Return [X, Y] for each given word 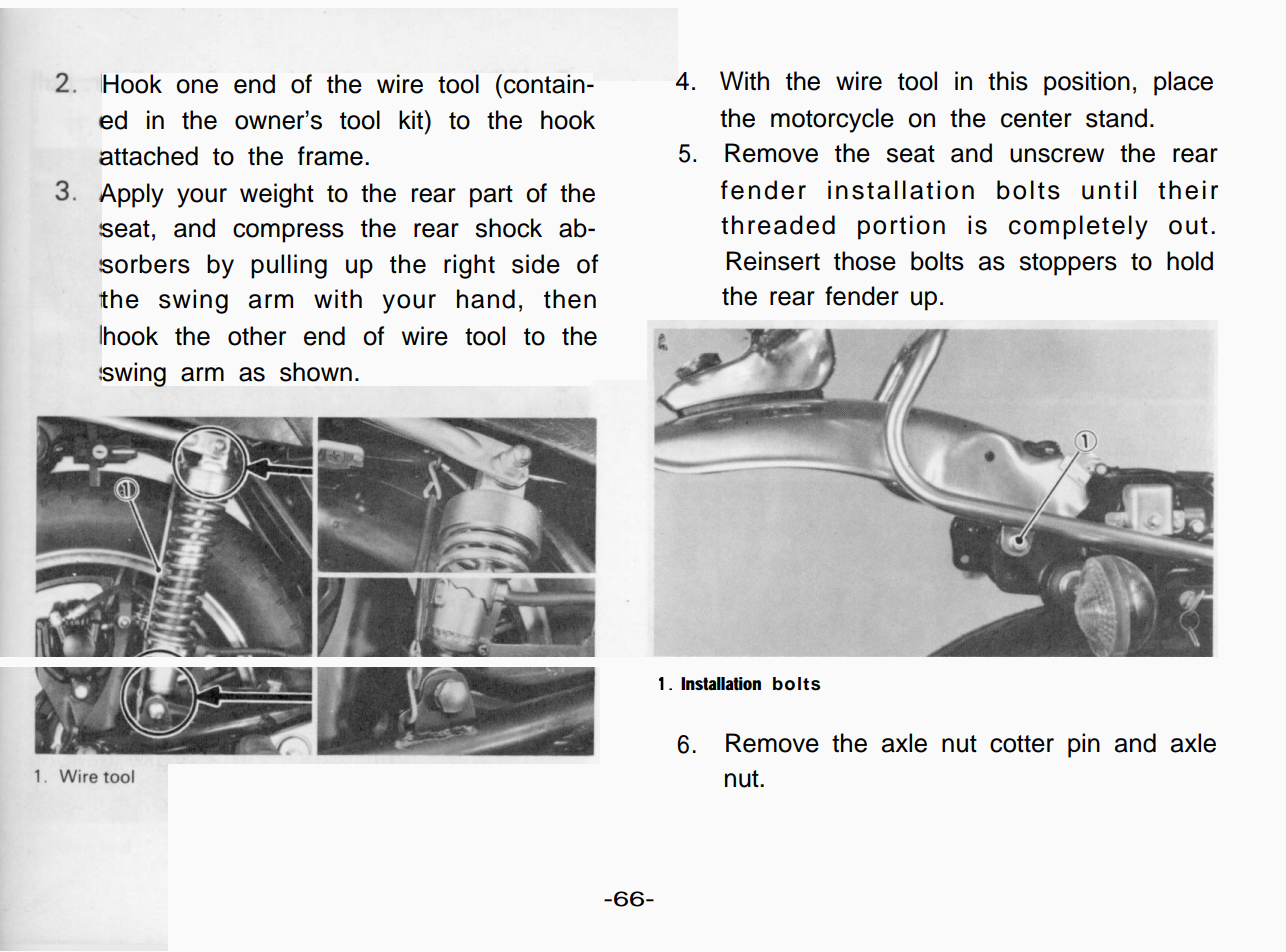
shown [316, 372]
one [197, 86]
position [1087, 83]
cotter [1022, 744]
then [570, 299]
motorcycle [832, 120]
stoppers [1068, 264]
